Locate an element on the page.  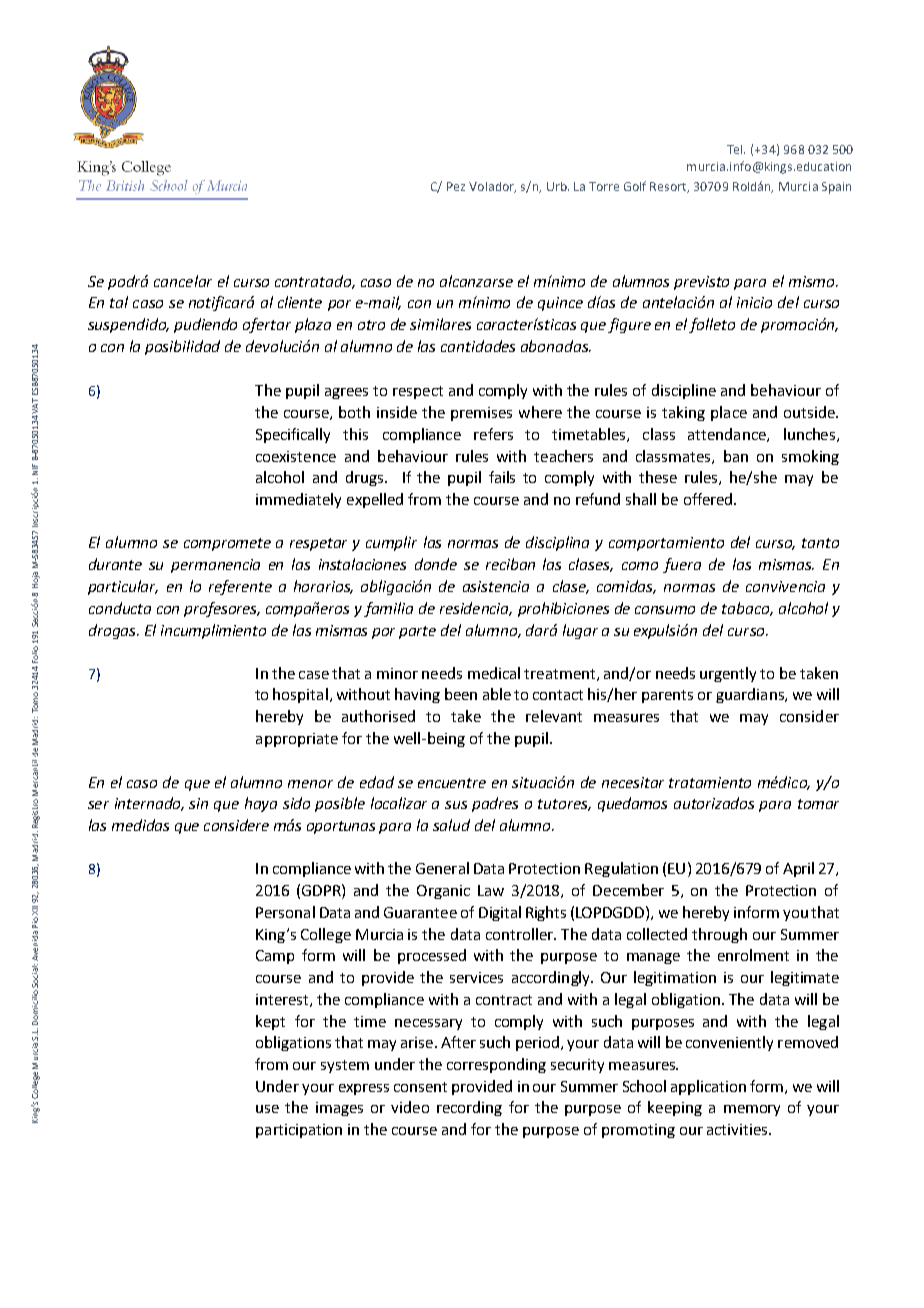
Pez is located at coordinates (456, 186).
